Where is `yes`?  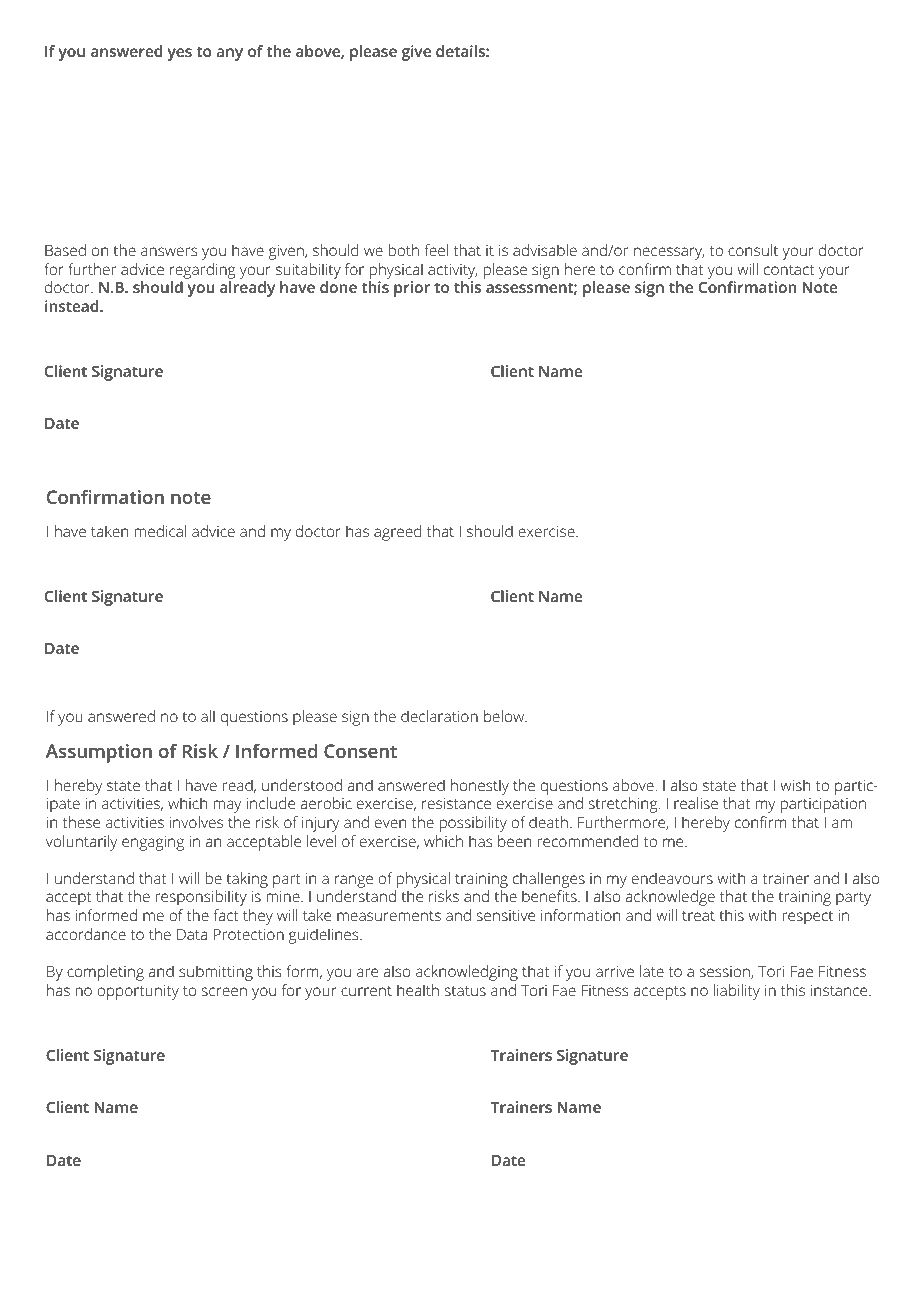 yes is located at coordinates (180, 54).
